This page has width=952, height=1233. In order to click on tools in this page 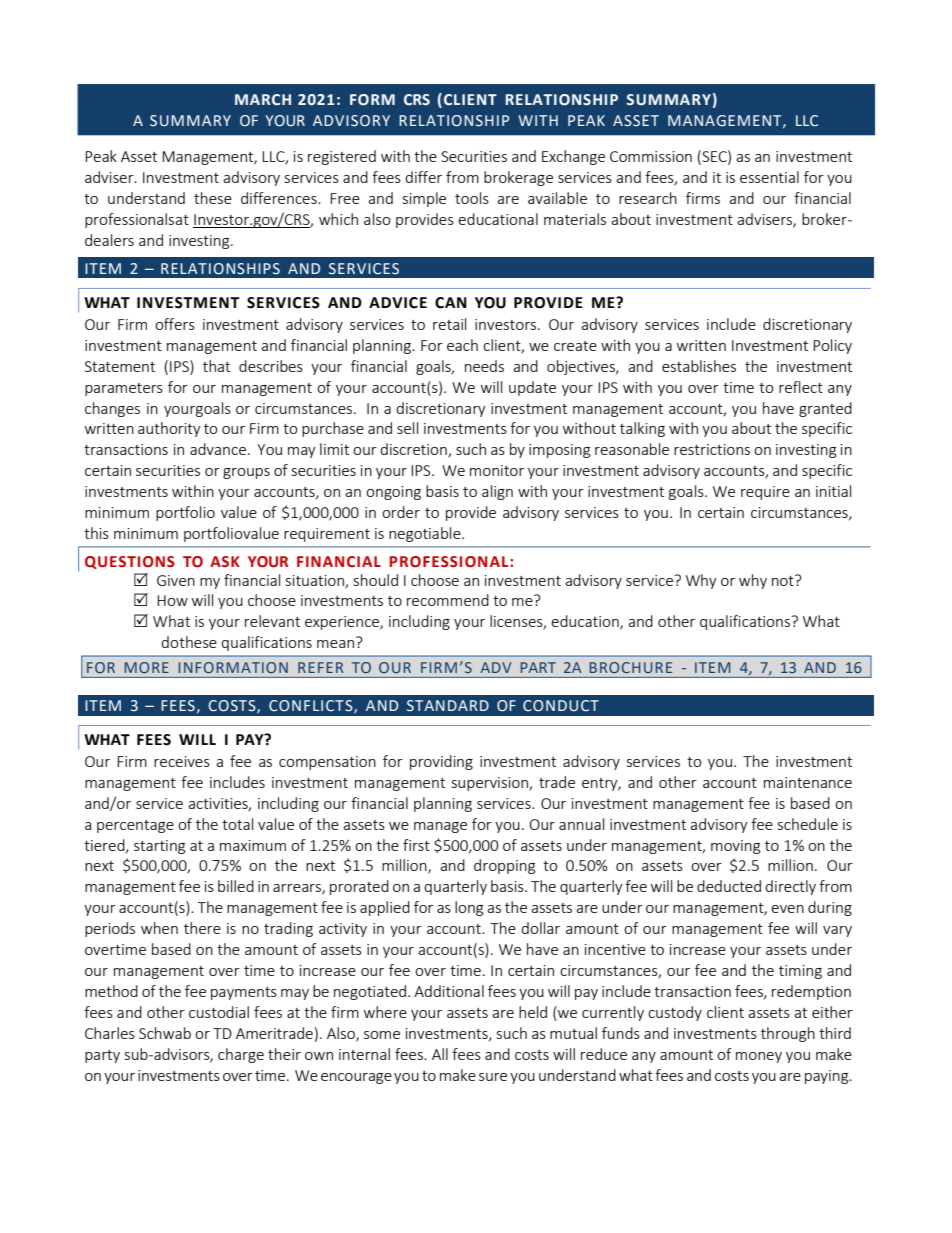, I will do `click(472, 198)`.
